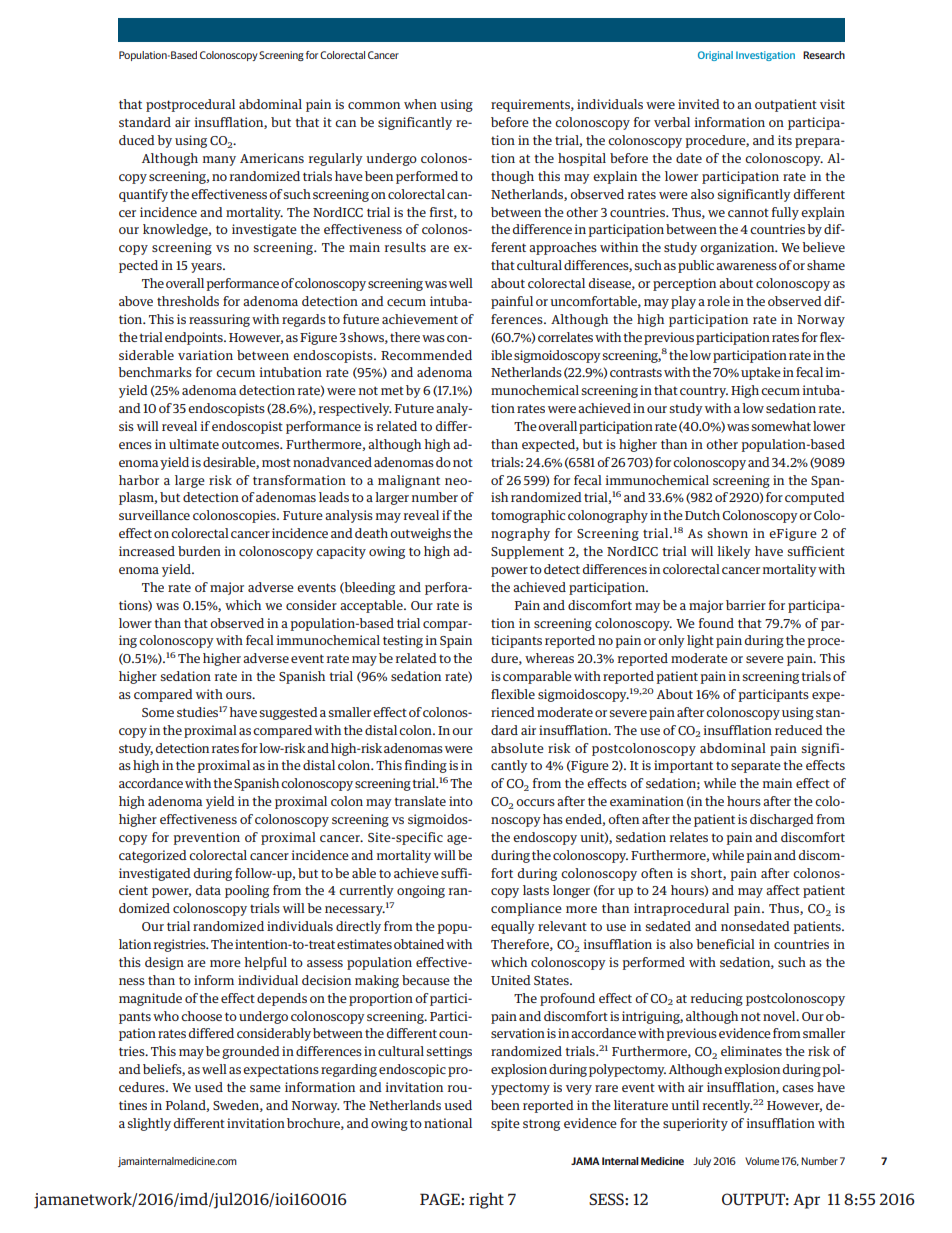  What do you see at coordinates (528, 516) in the page?
I see `tomographic` at bounding box center [528, 516].
